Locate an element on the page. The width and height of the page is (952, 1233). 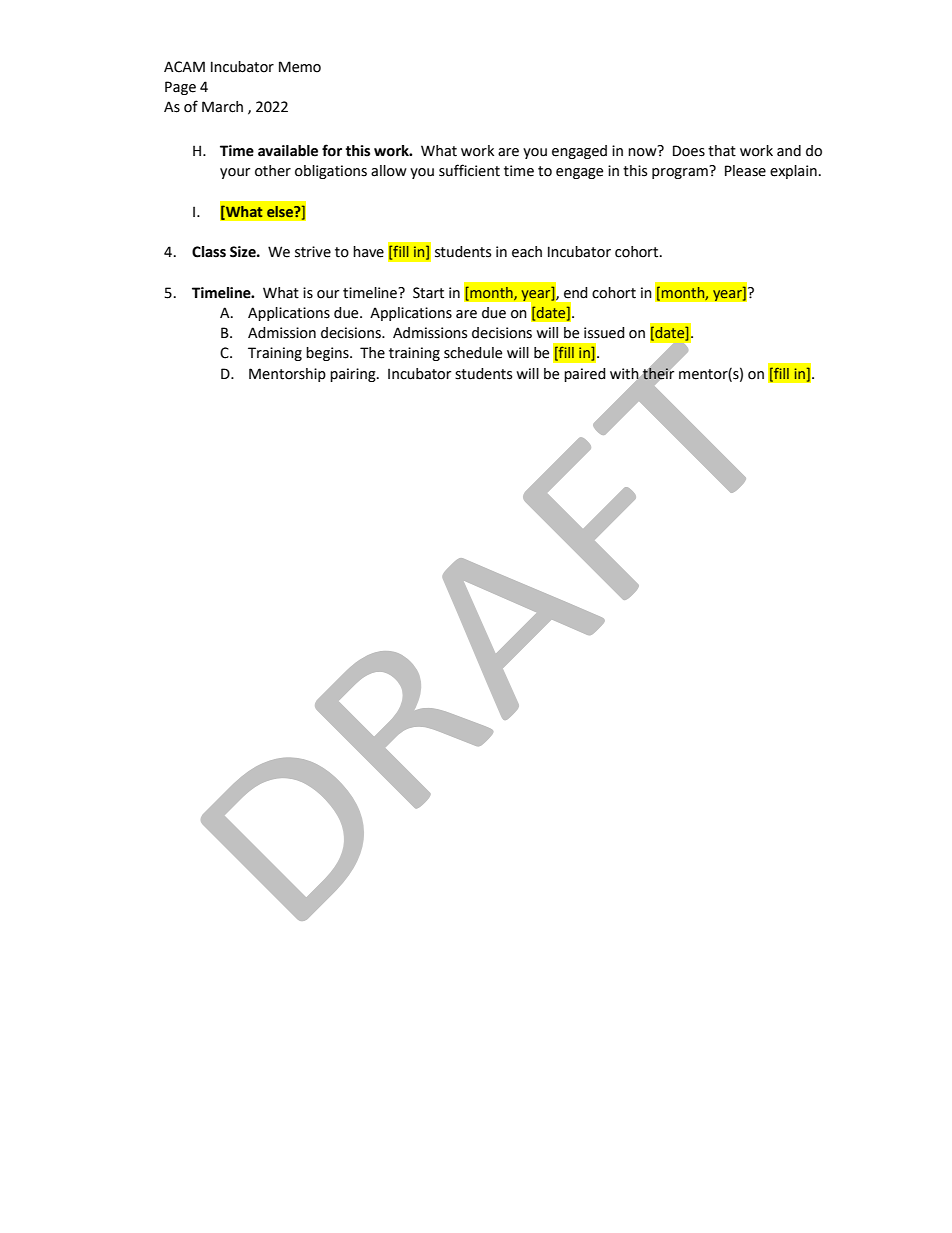
schedule is located at coordinates (473, 353).
